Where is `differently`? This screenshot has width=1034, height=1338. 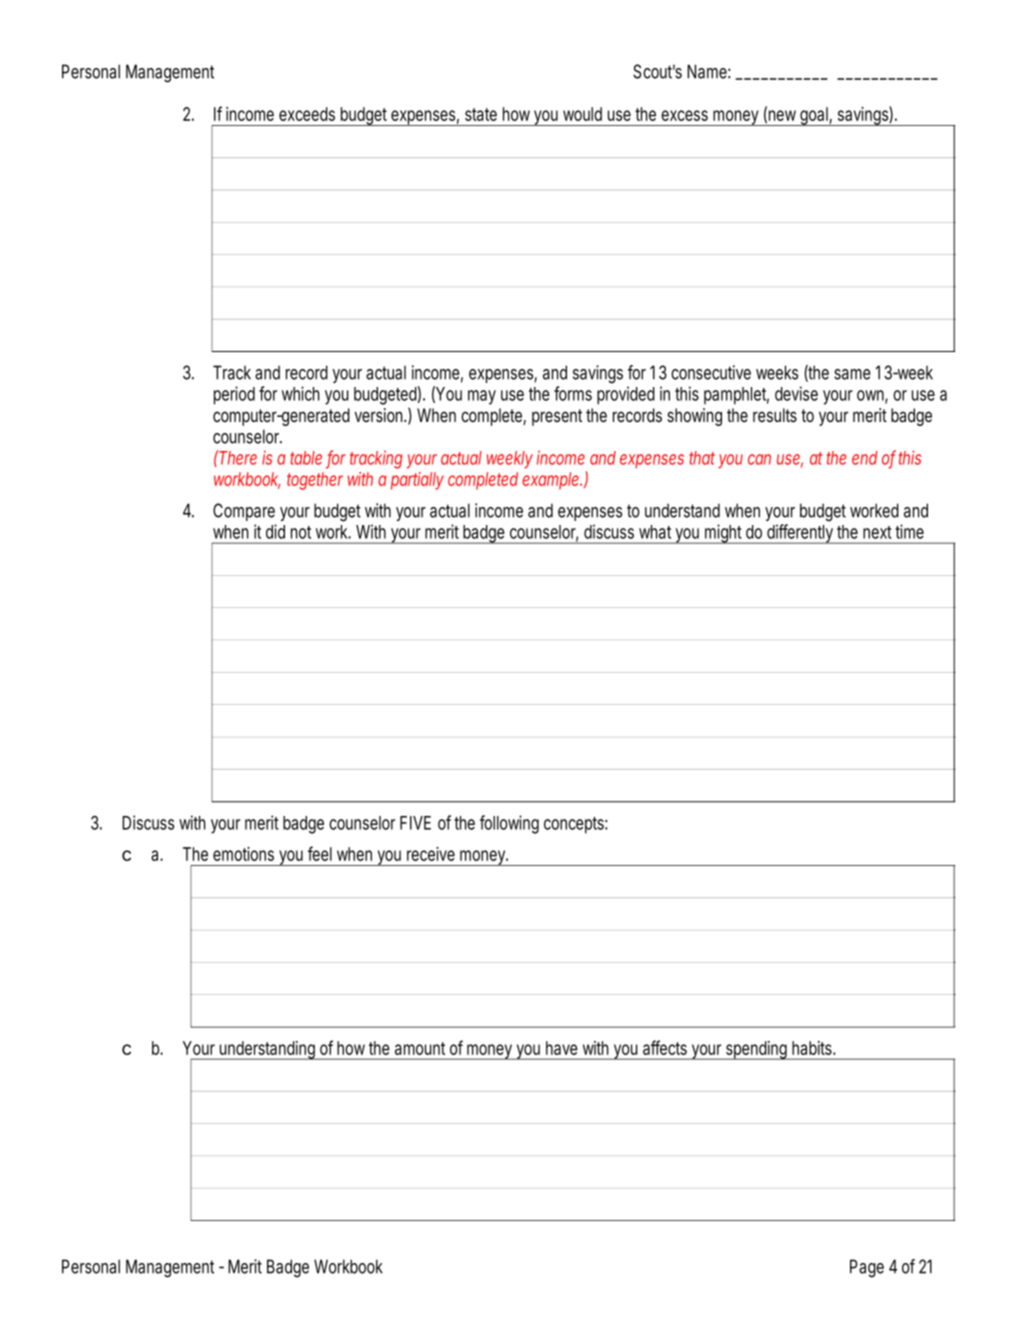 differently is located at coordinates (800, 534).
